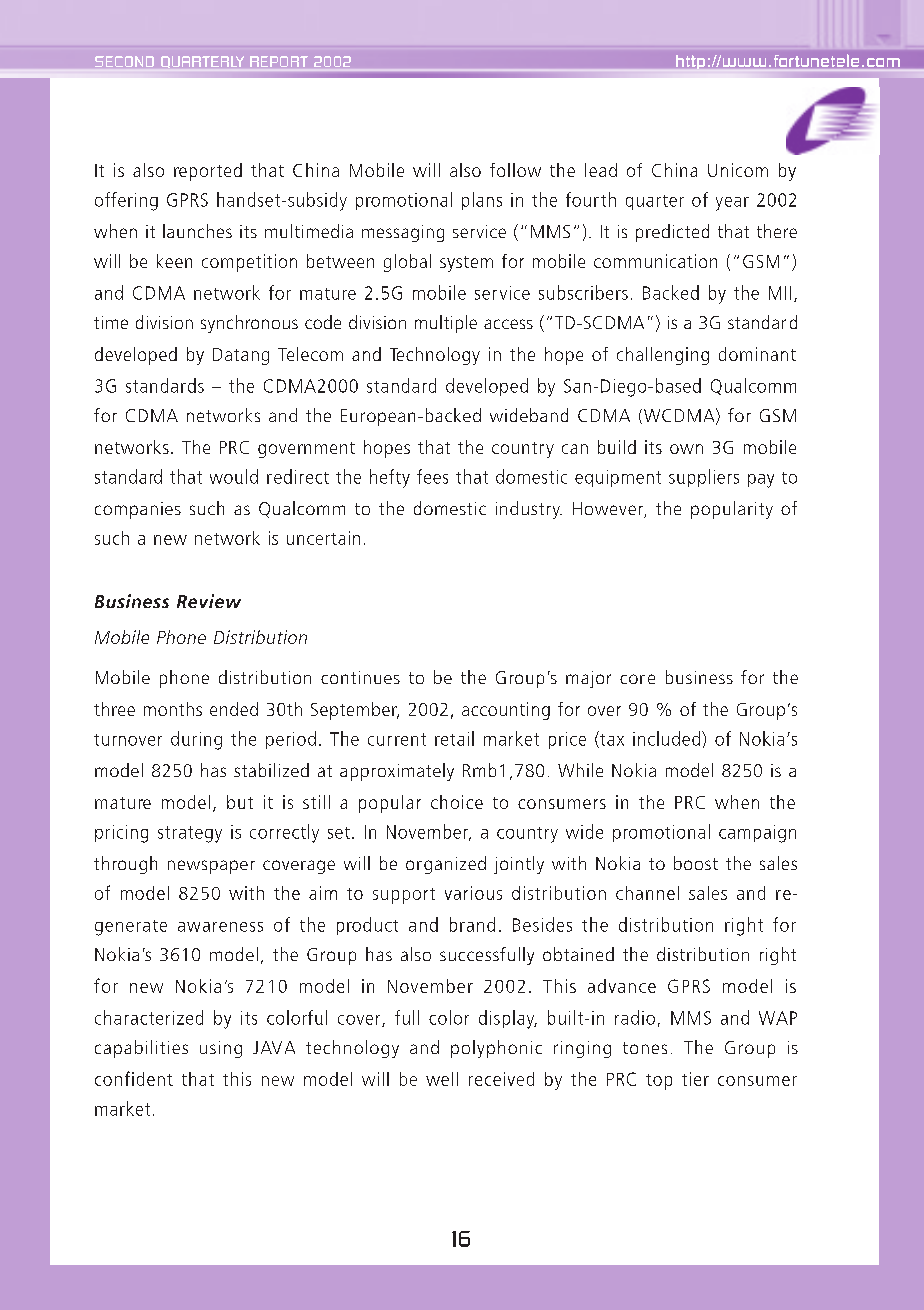 The width and height of the screenshot is (924, 1310). What do you see at coordinates (482, 201) in the screenshot?
I see `plans` at bounding box center [482, 201].
